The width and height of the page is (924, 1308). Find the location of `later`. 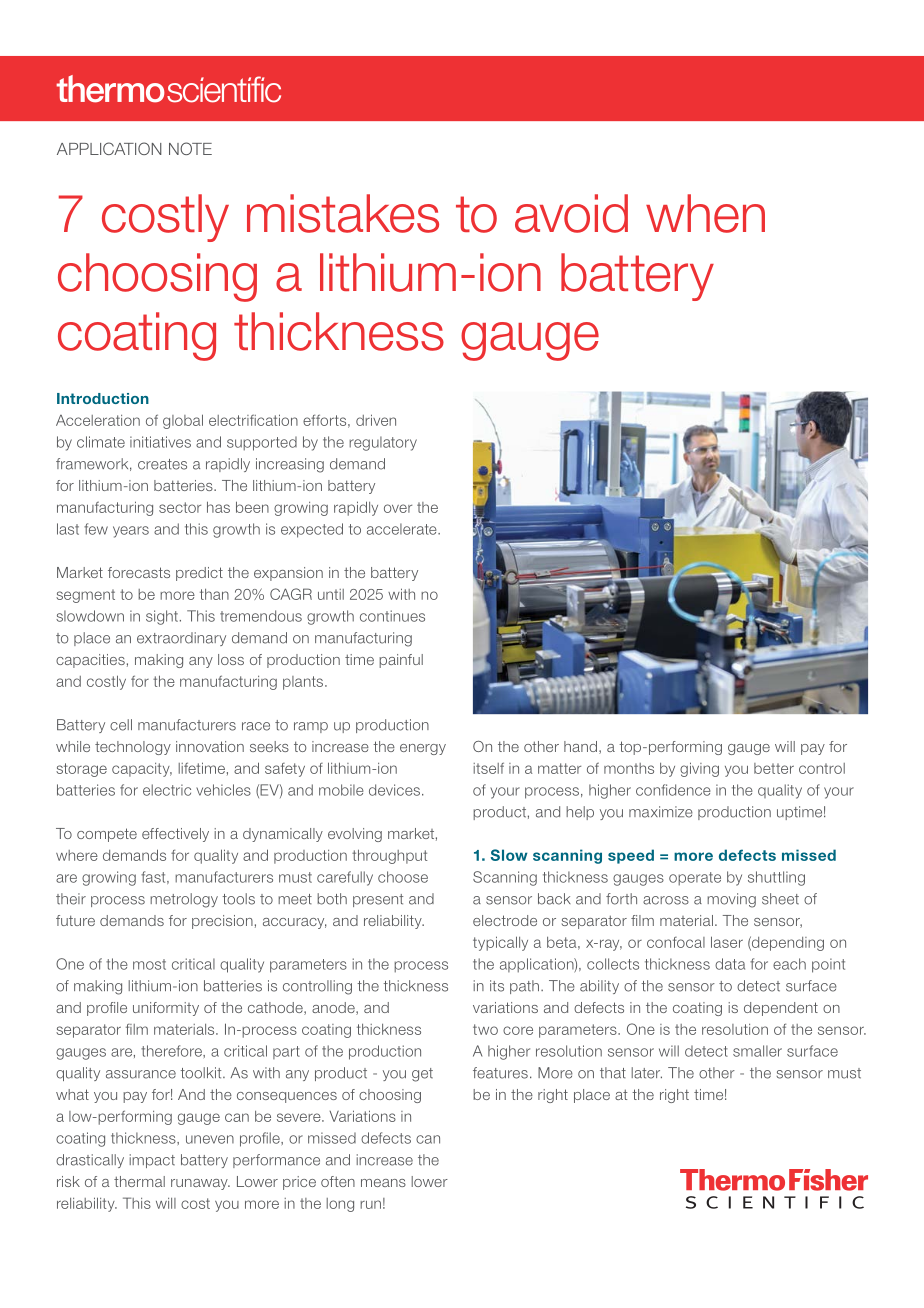

later is located at coordinates (646, 1073).
